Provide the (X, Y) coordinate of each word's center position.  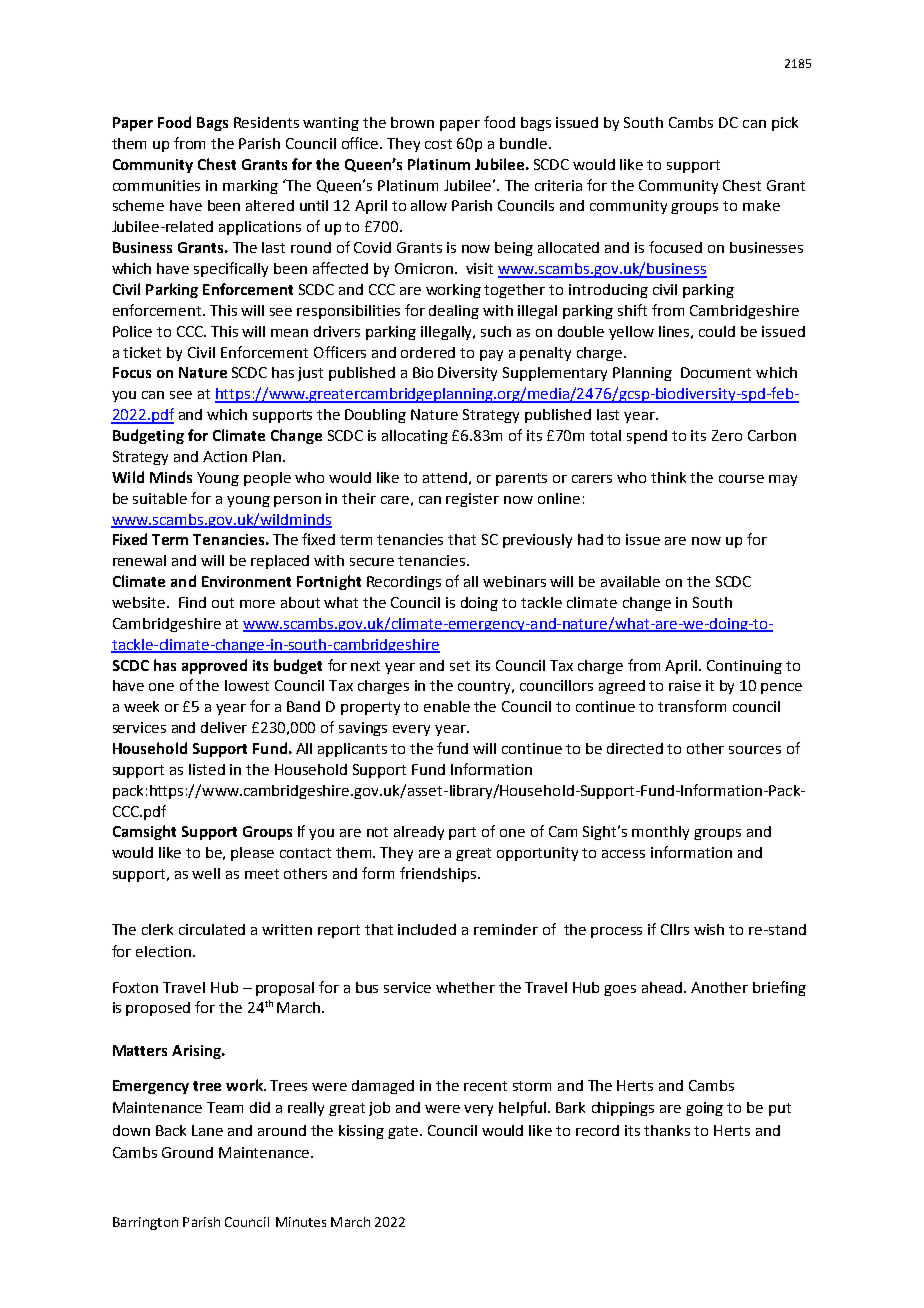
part (462, 833)
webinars (514, 581)
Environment (246, 581)
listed (207, 769)
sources (755, 750)
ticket (142, 352)
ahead (663, 987)
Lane (207, 1130)
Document (716, 372)
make (761, 205)
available (630, 581)
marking (250, 187)
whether (465, 987)
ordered (428, 352)
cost (438, 144)
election (163, 951)
